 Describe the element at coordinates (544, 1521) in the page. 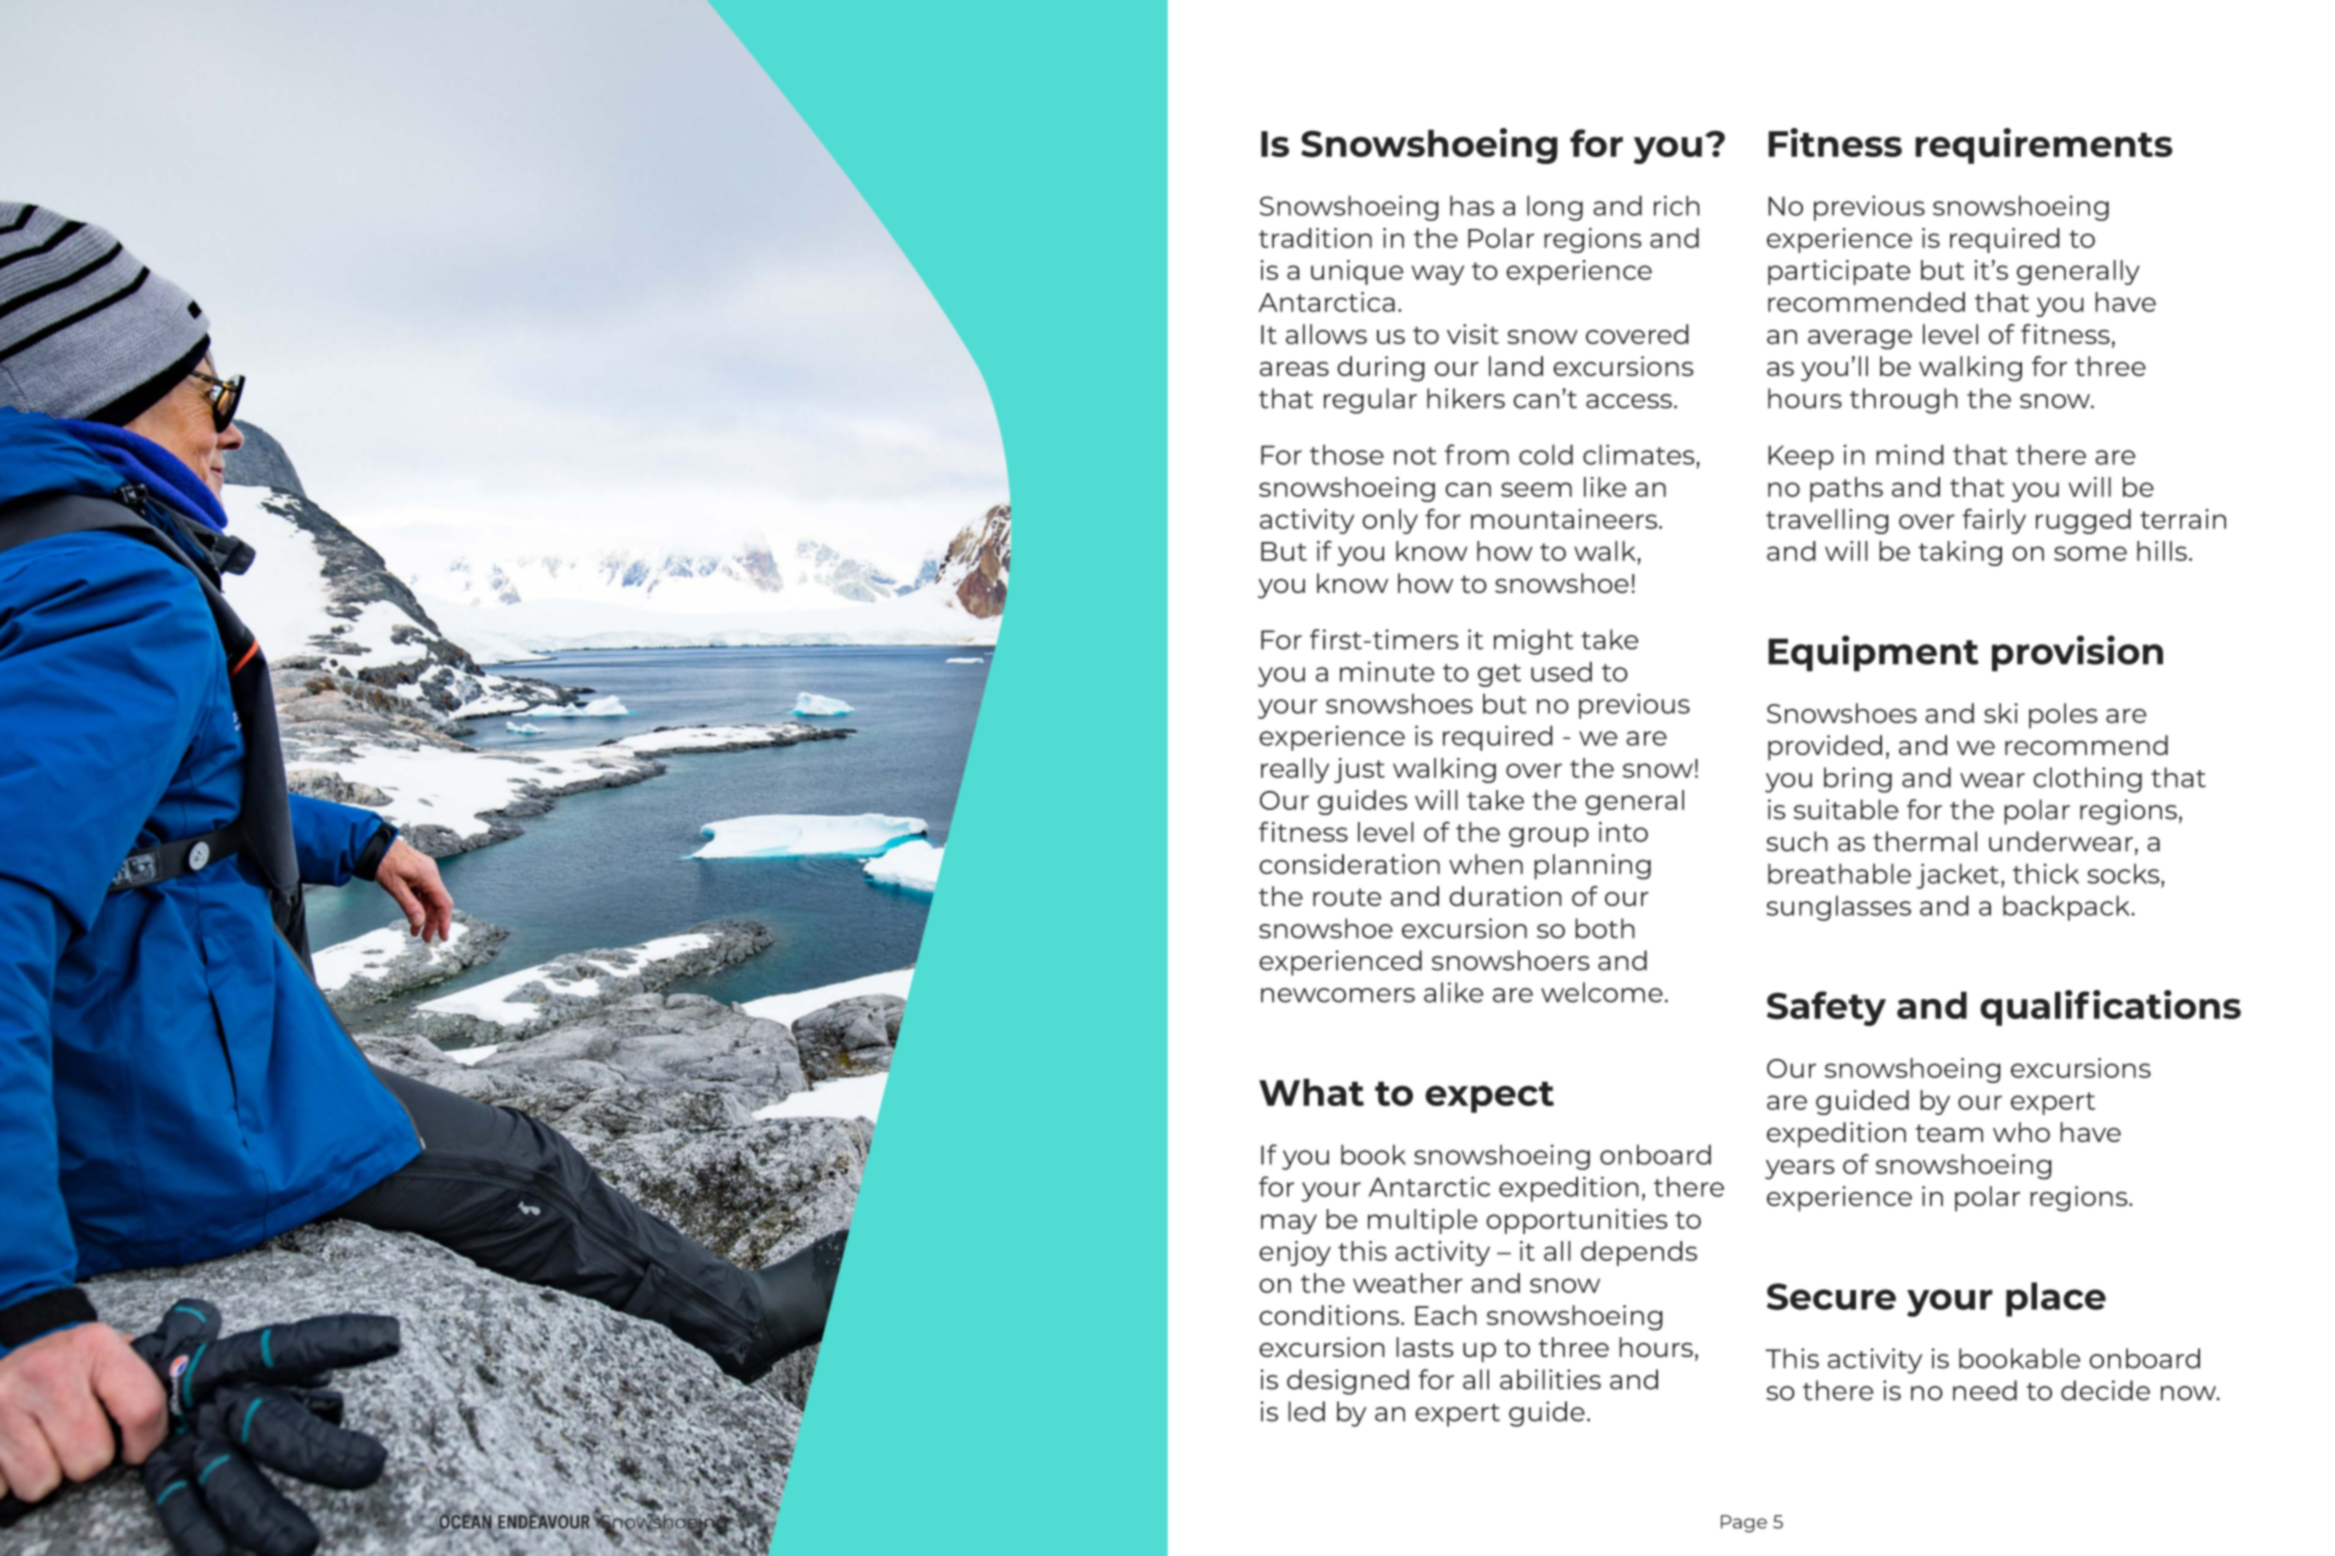

I see `ENDEAVOUR` at that location.
